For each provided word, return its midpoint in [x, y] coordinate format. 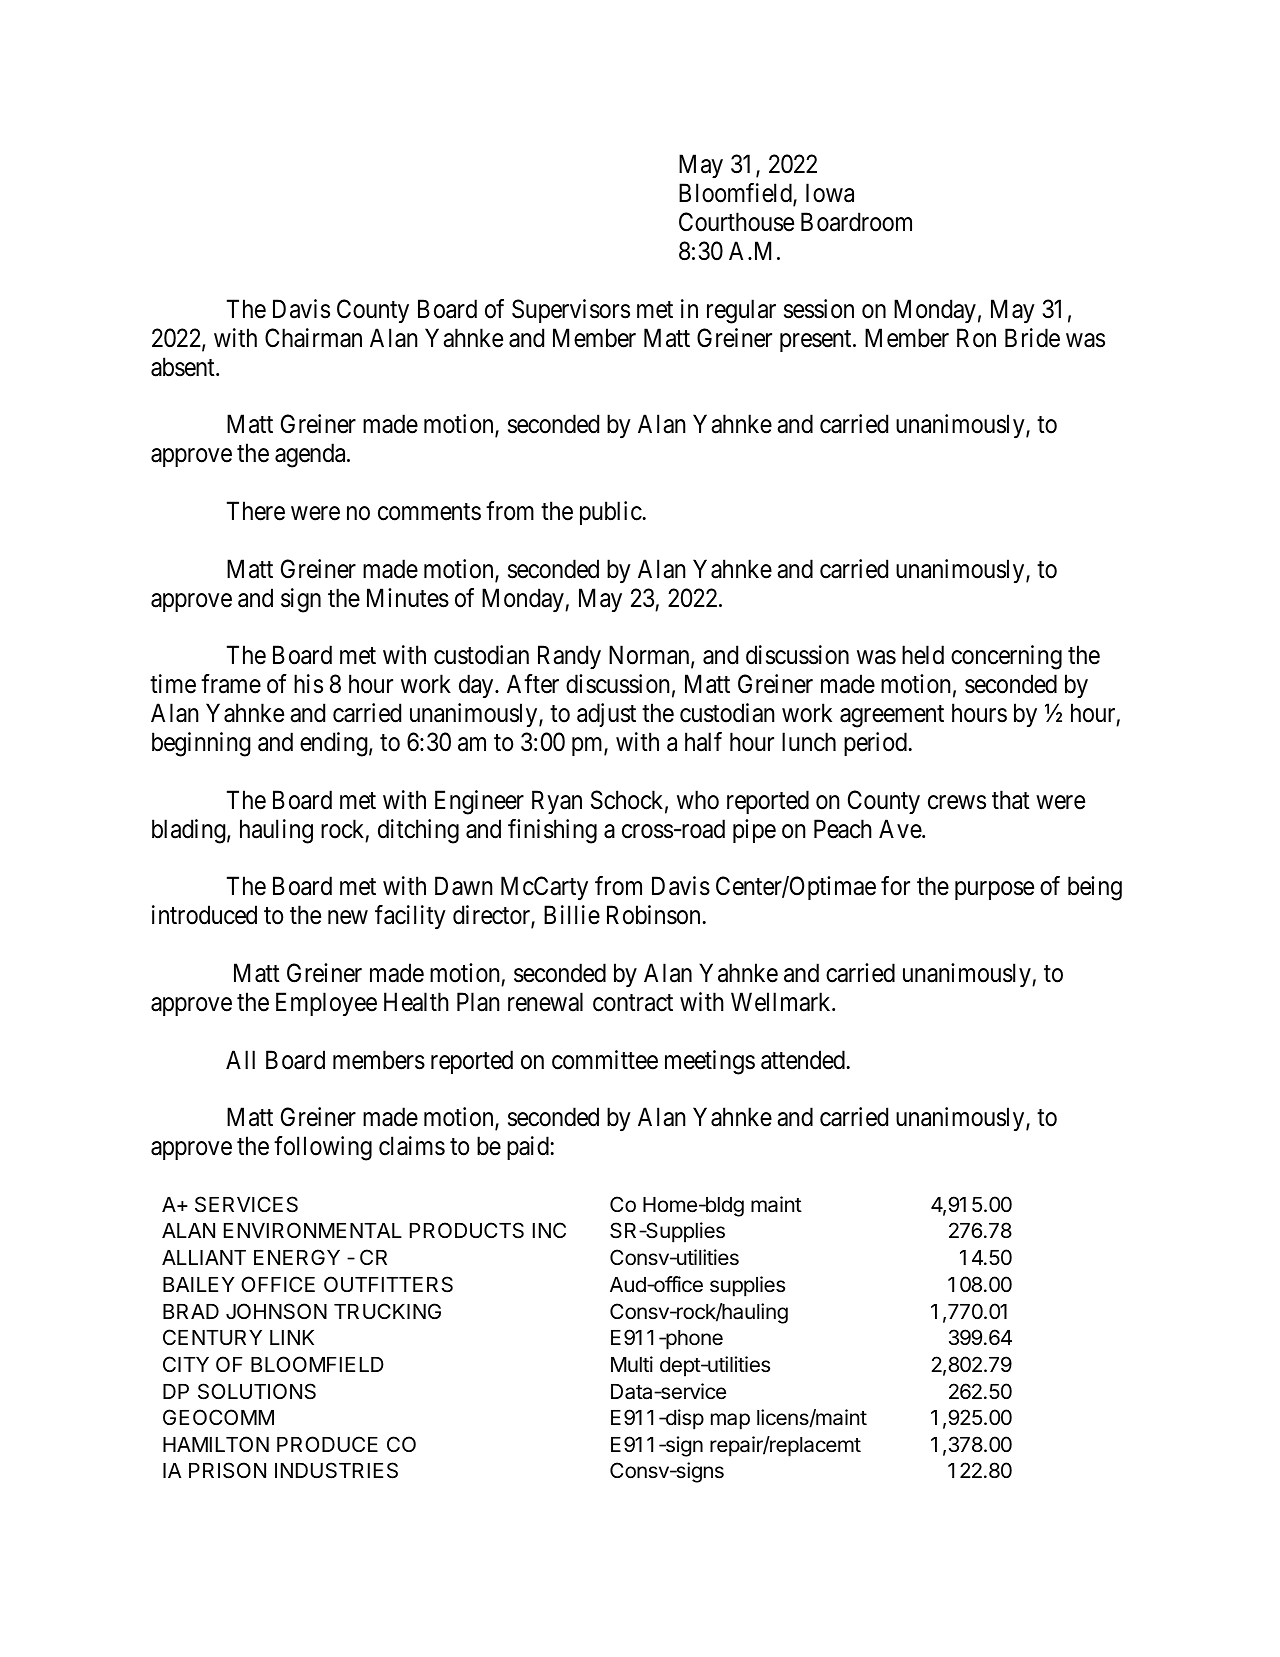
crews [957, 802]
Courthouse [736, 222]
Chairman [313, 338]
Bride [1032, 338]
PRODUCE [327, 1444]
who [698, 800]
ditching [418, 831]
